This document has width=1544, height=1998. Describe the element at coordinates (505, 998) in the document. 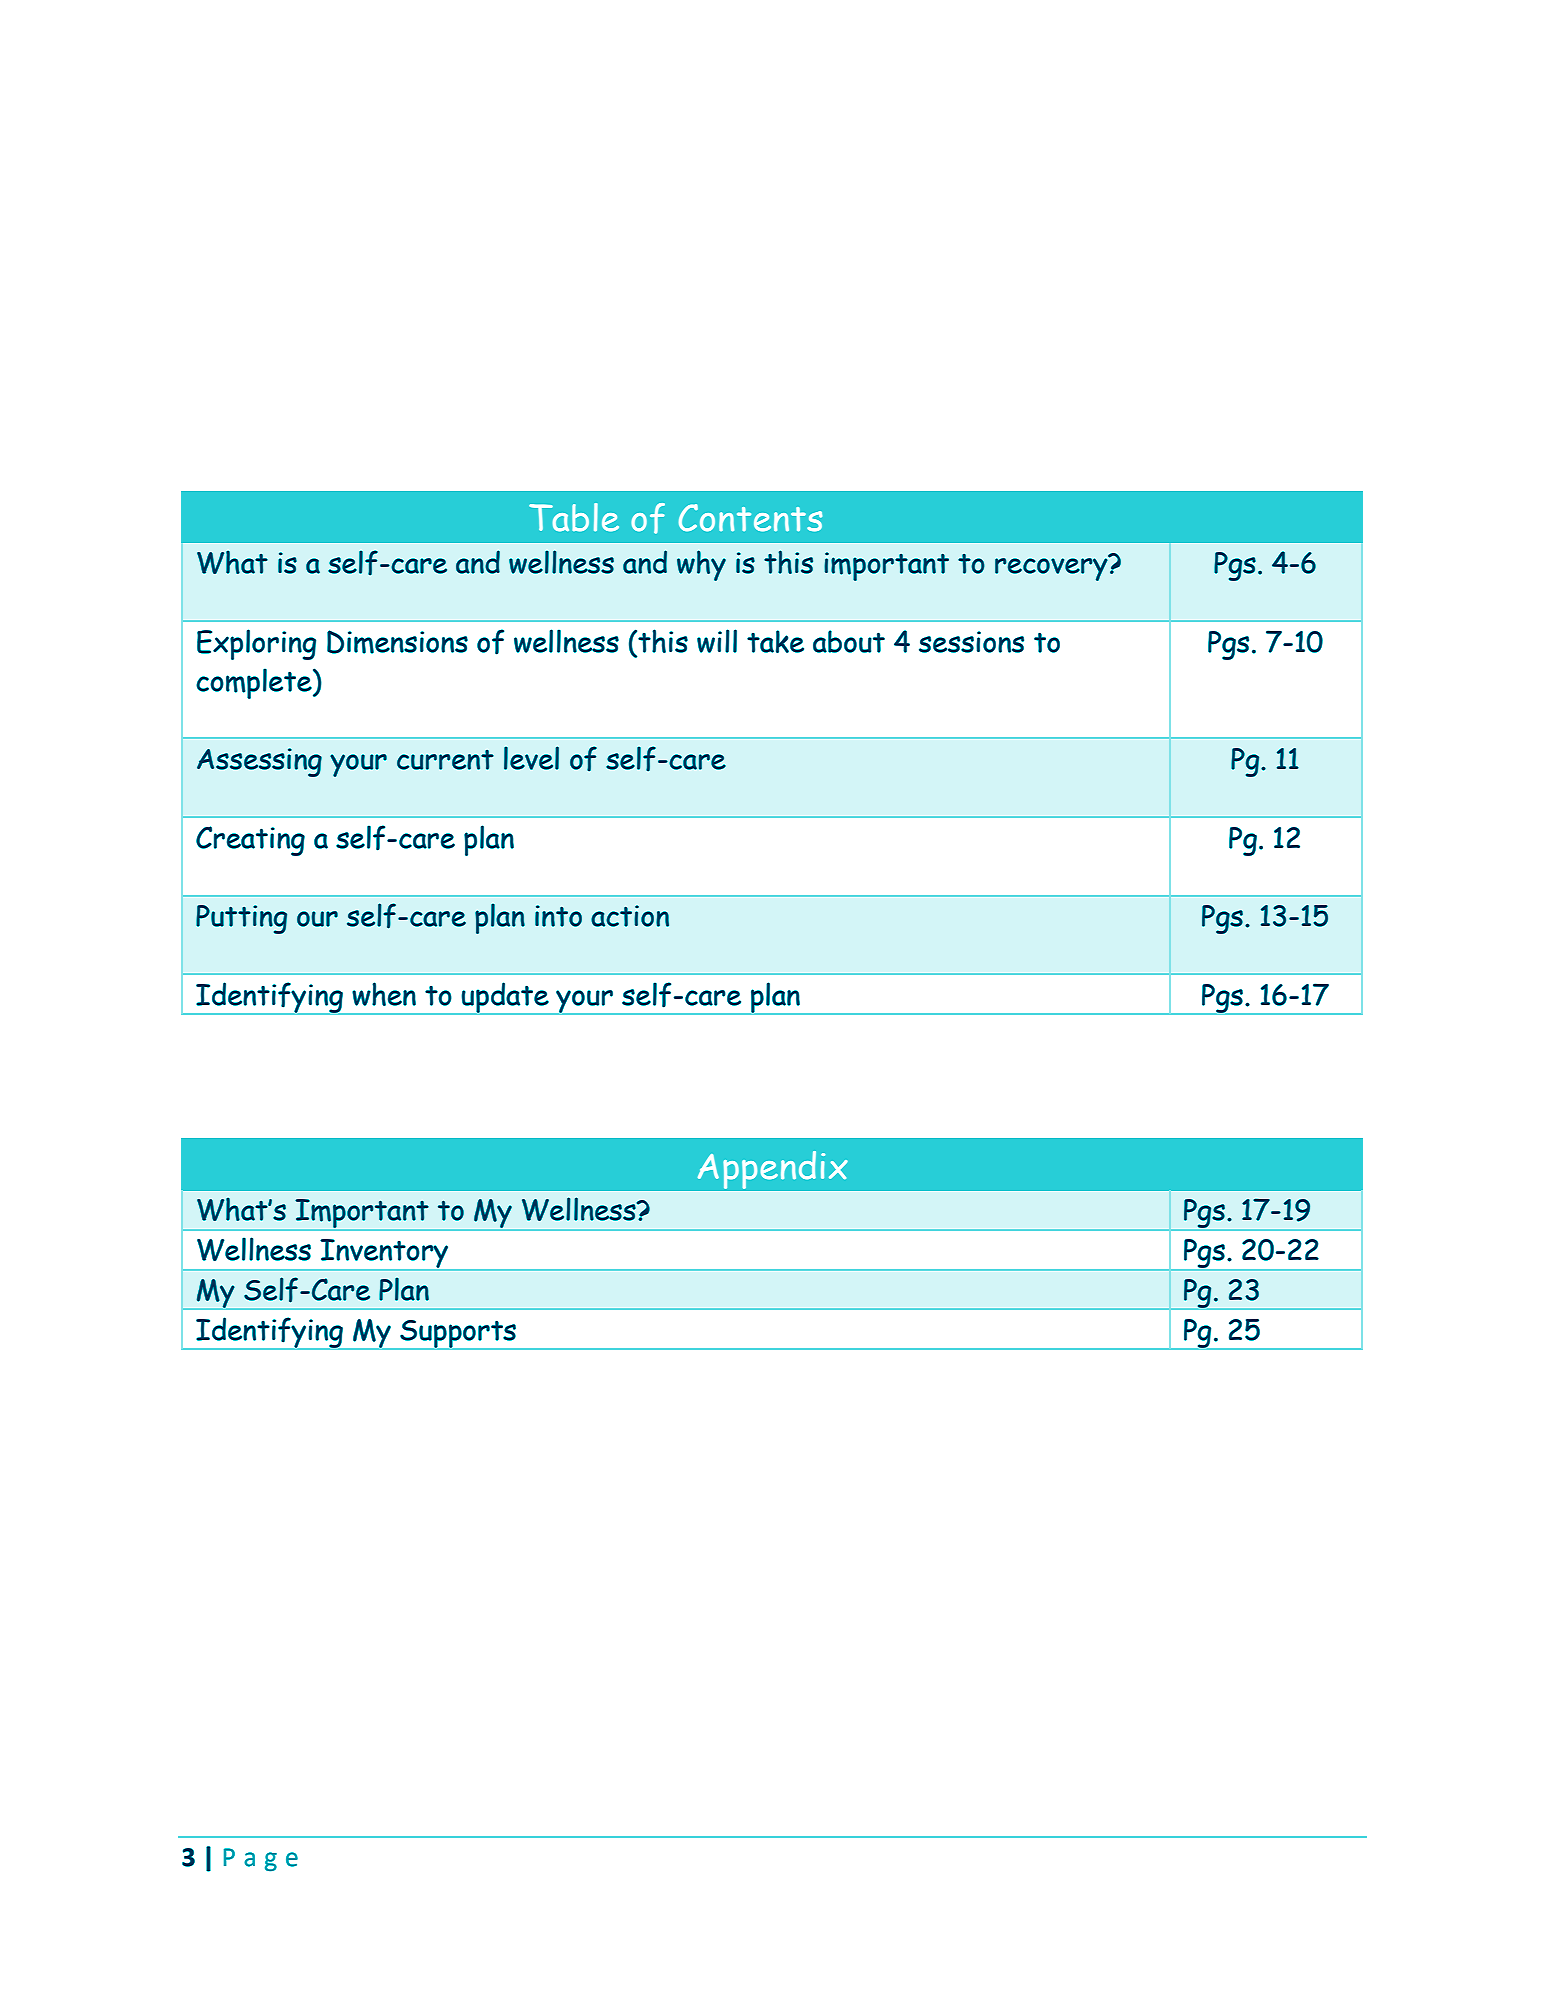

I see `update` at that location.
